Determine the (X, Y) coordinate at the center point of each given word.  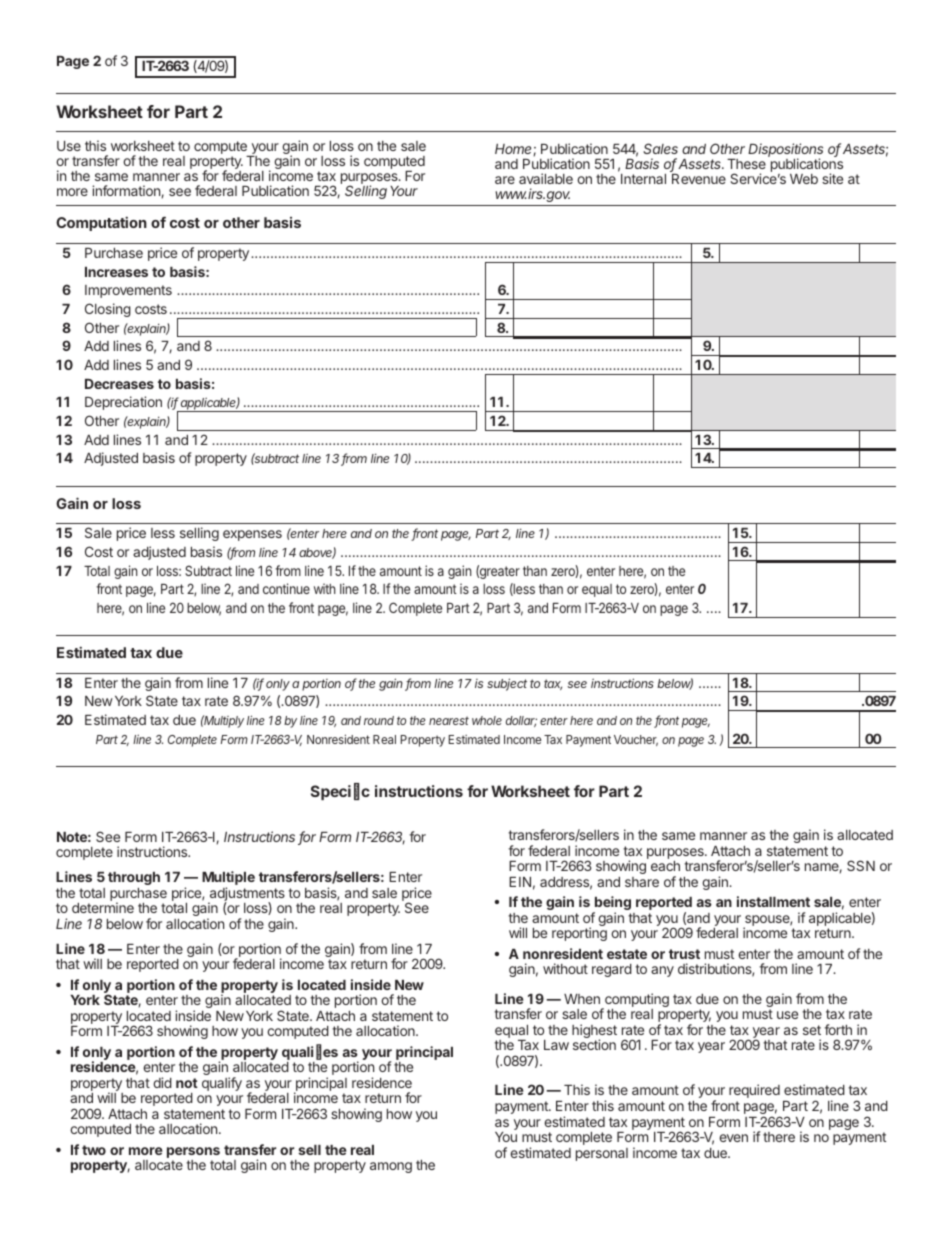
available (546, 178)
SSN (861, 865)
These (746, 164)
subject (507, 684)
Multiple (228, 879)
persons (193, 1154)
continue (286, 588)
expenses (252, 535)
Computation (101, 223)
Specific (340, 791)
